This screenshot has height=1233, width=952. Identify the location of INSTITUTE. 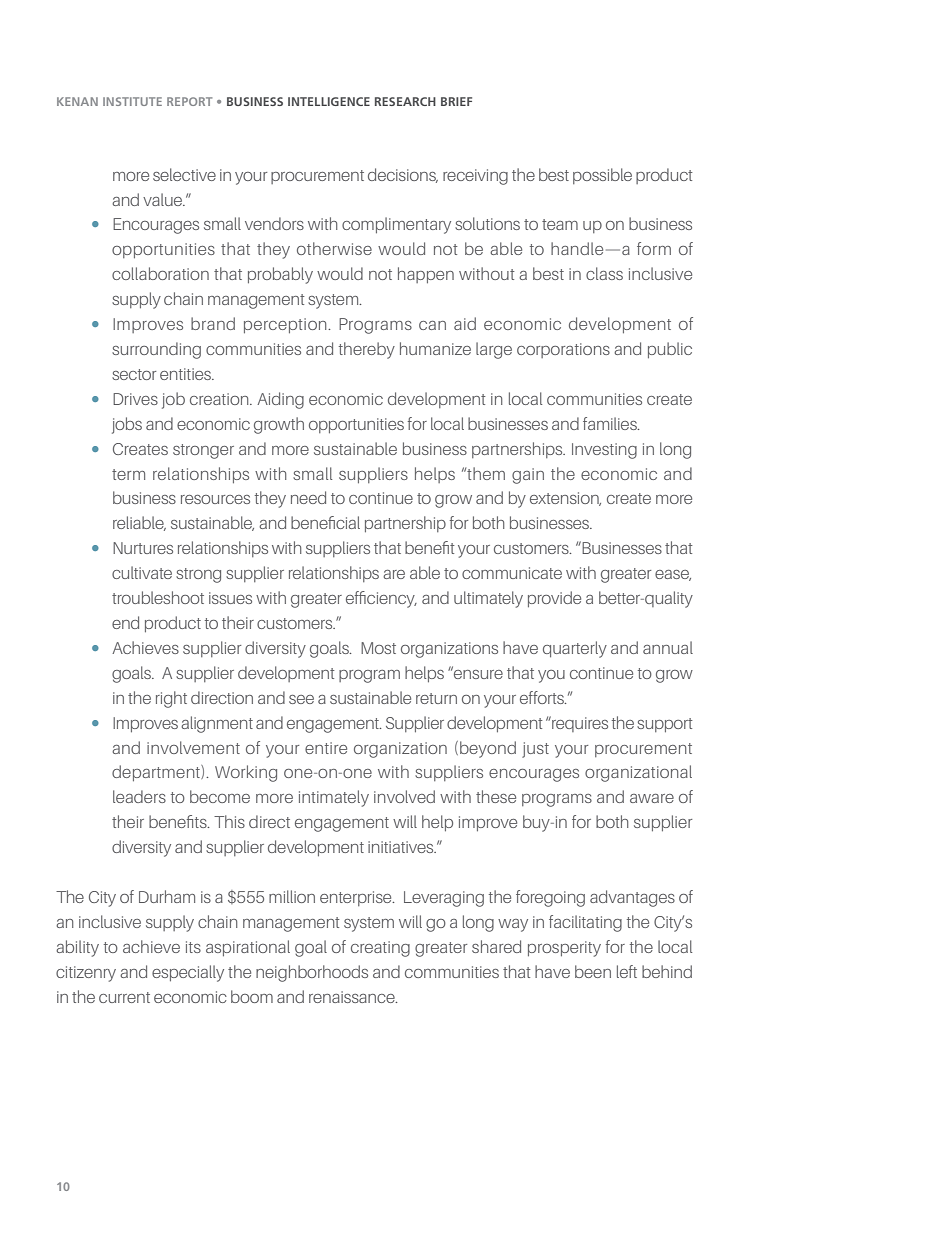
(132, 101).
